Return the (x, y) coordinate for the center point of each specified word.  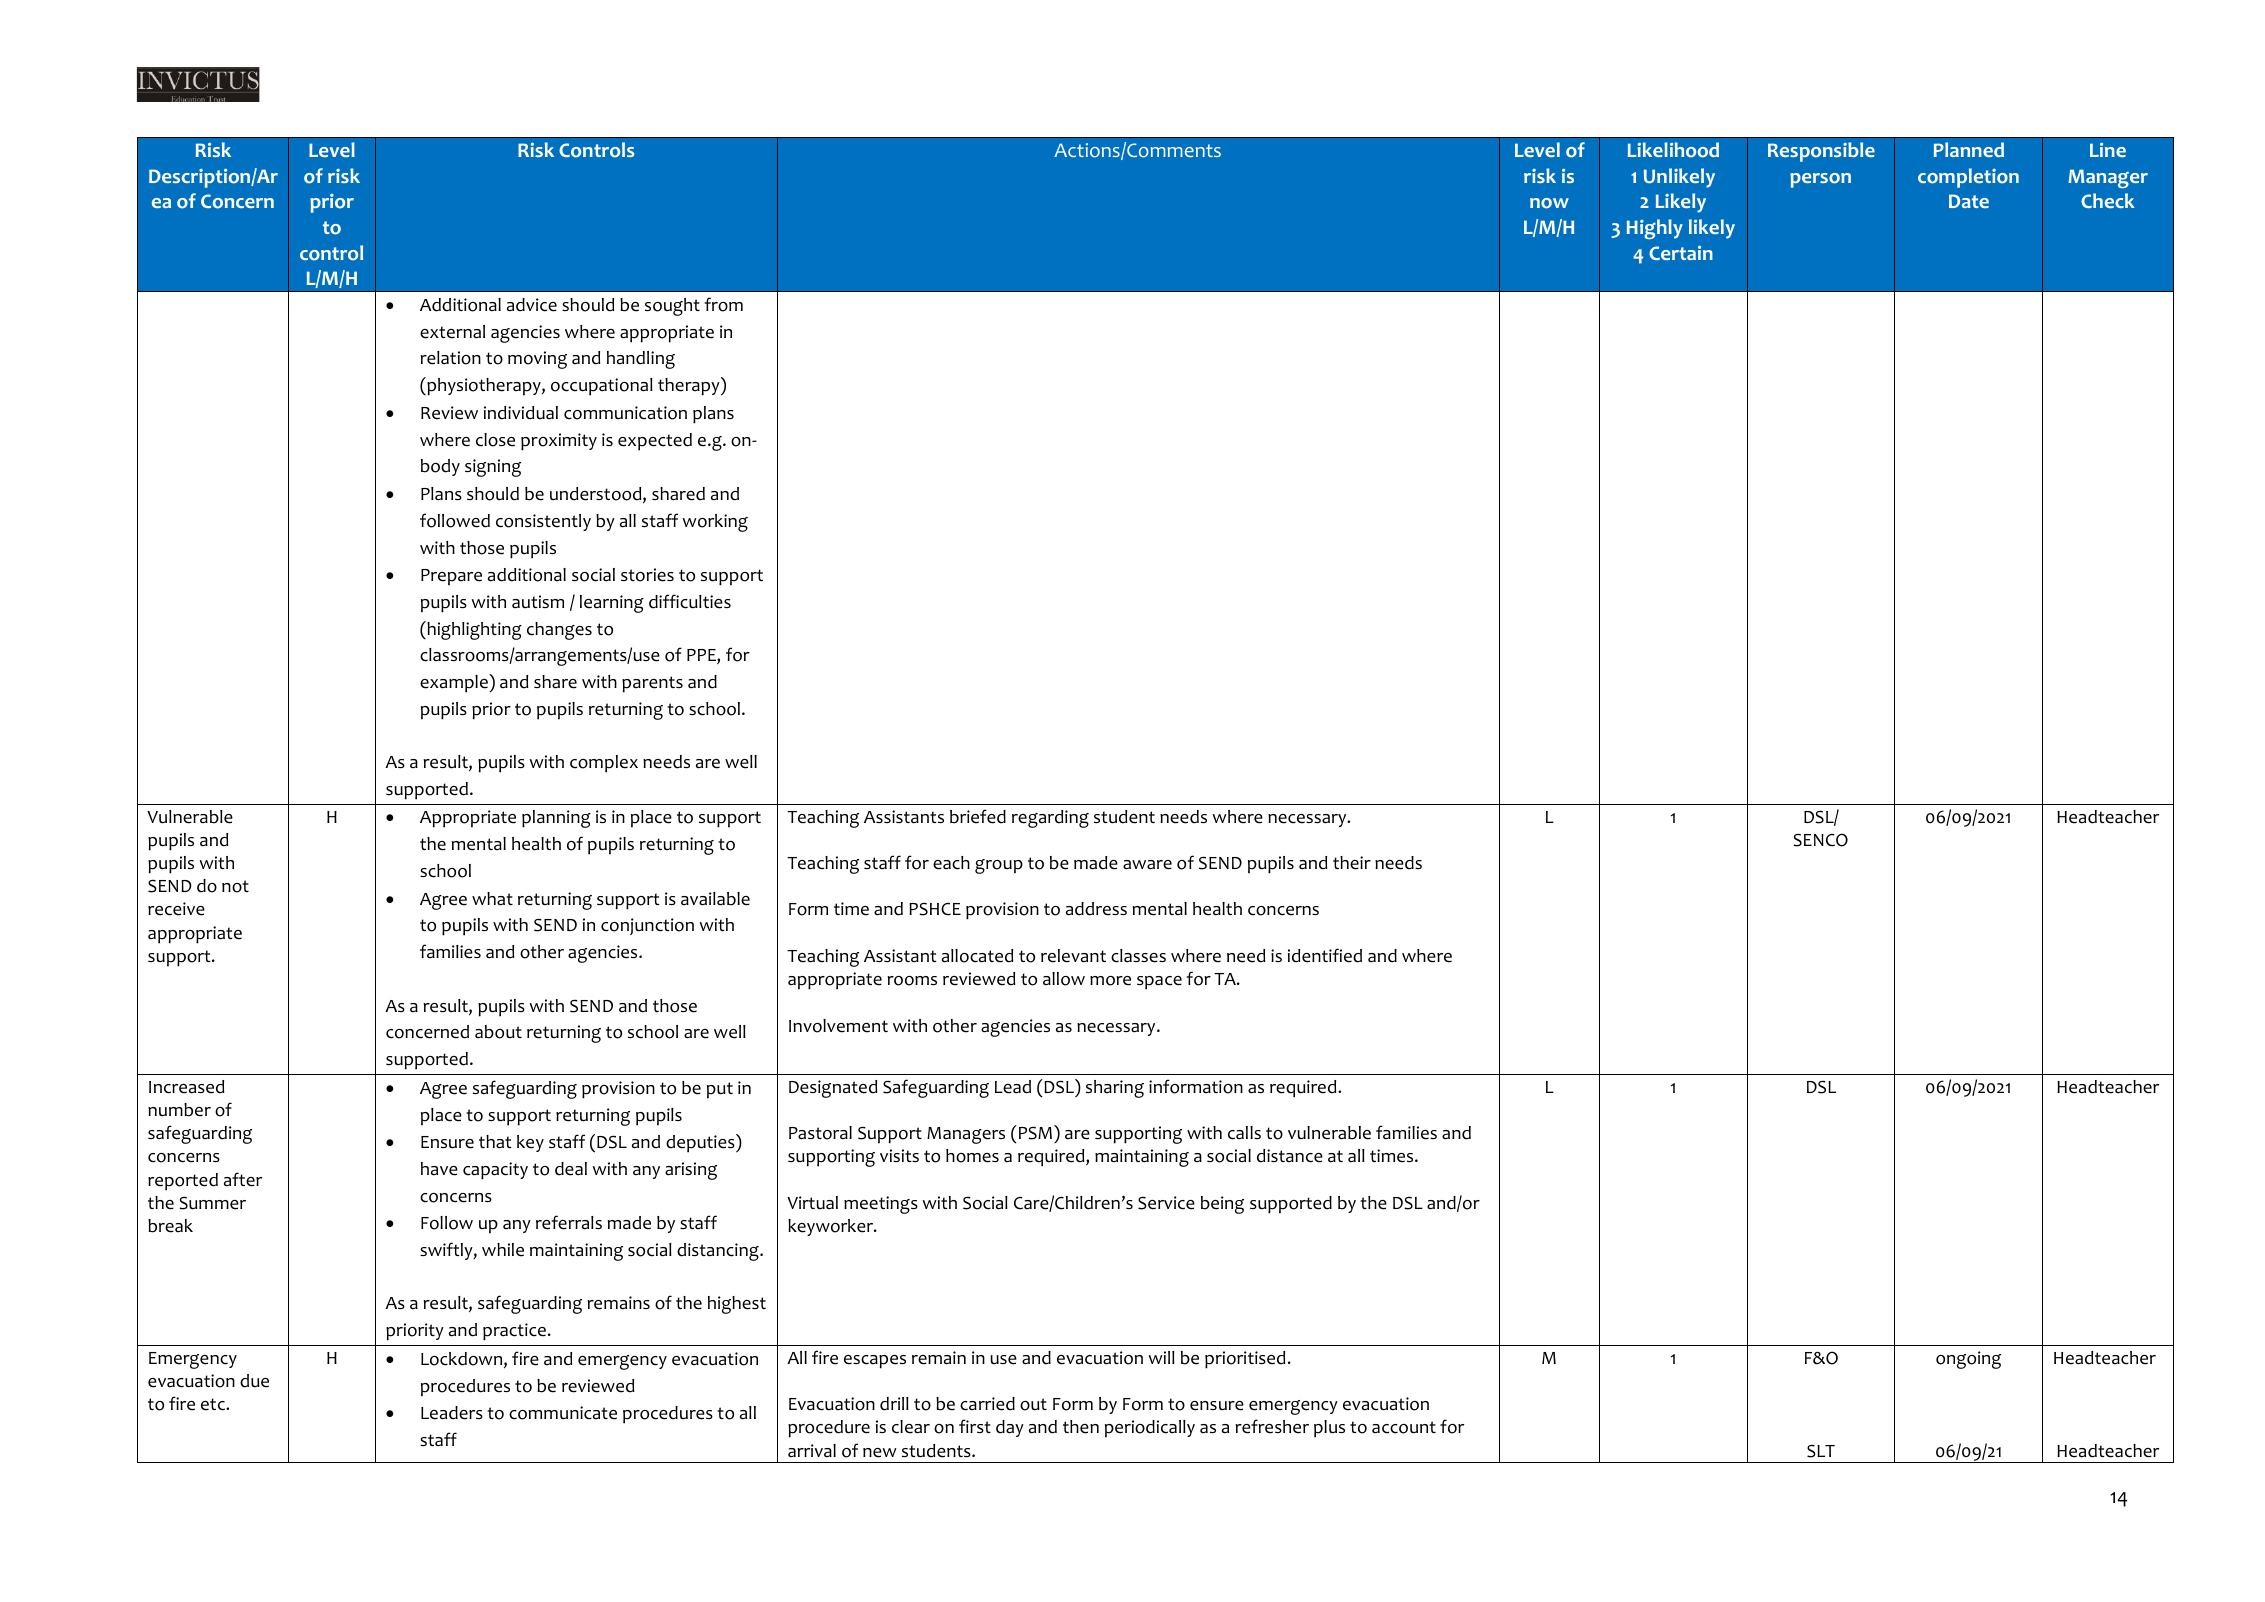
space (1159, 983)
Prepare (451, 577)
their (1352, 863)
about (498, 1032)
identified (1325, 955)
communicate (563, 1413)
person (1820, 180)
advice (532, 305)
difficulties (690, 601)
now (1549, 203)
